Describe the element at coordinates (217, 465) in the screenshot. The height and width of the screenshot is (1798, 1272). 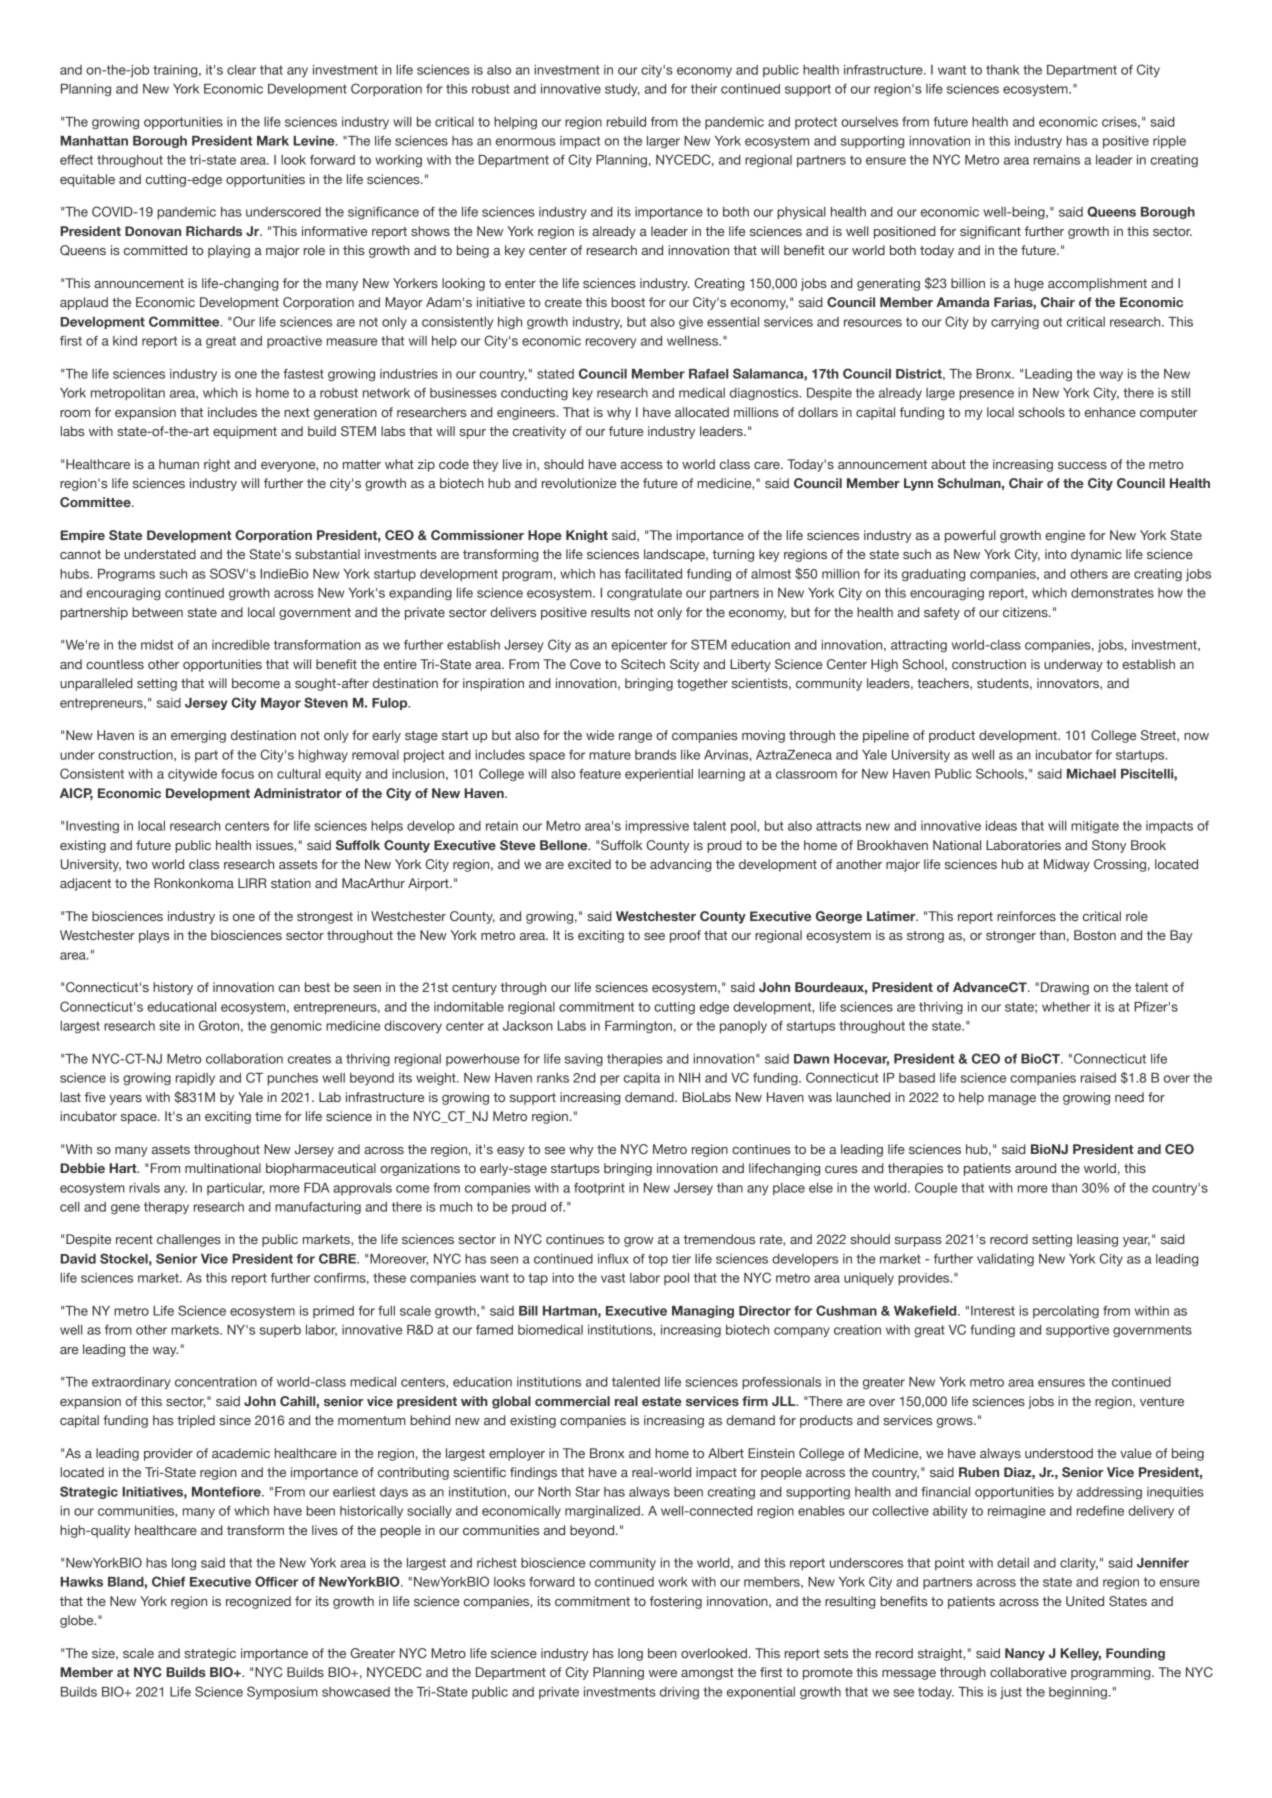
I see `right` at that location.
